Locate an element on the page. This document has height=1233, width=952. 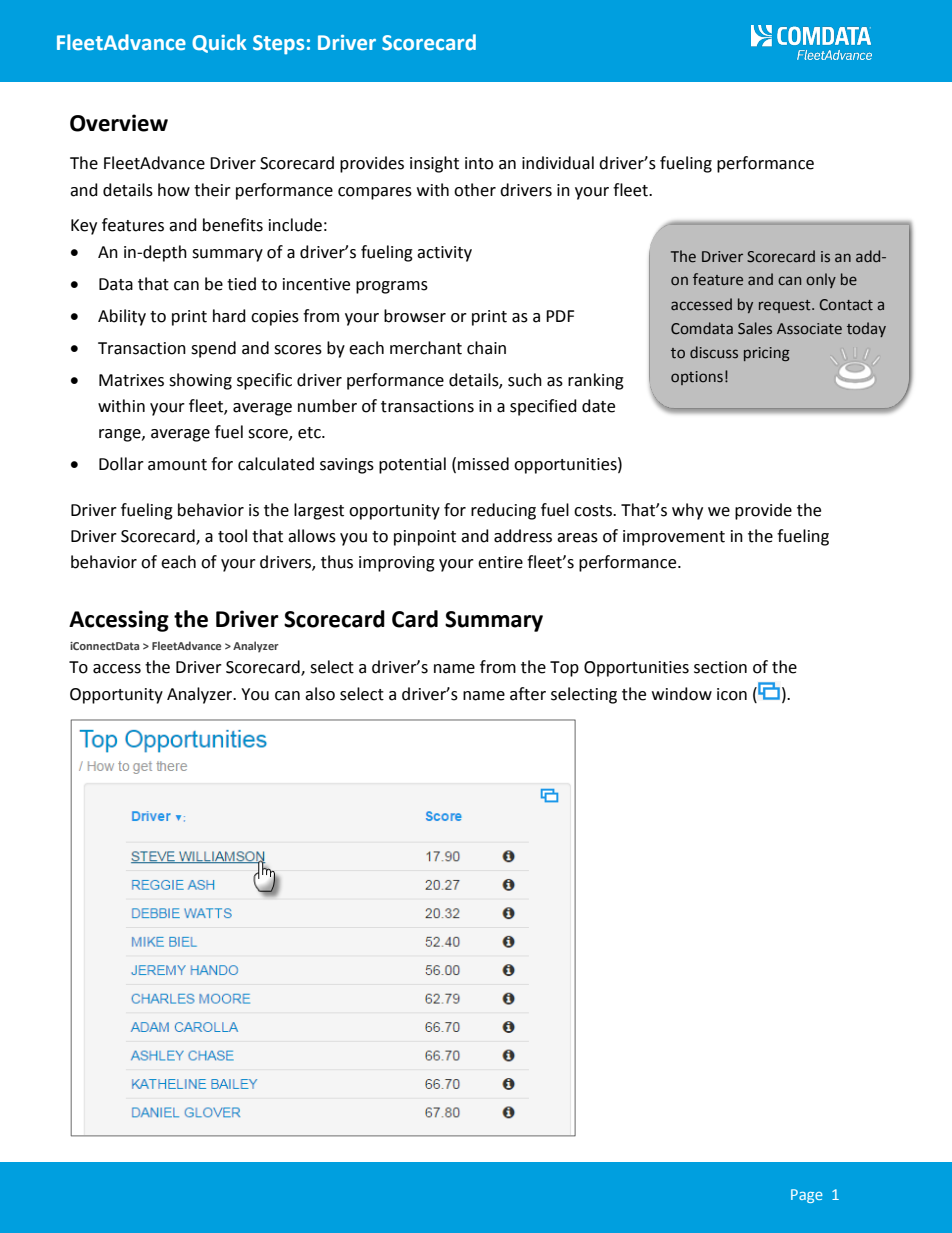
after is located at coordinates (528, 694).
